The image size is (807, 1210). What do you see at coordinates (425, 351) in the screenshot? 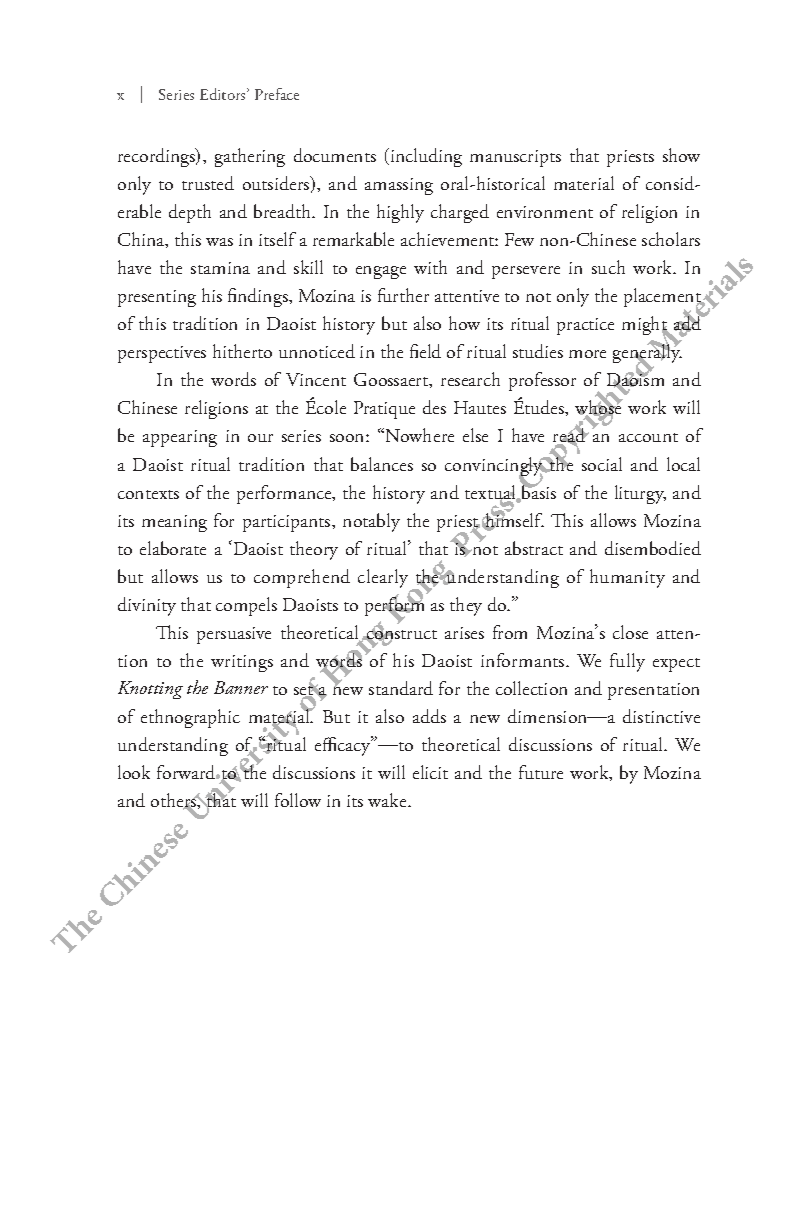
I see `field` at bounding box center [425, 351].
